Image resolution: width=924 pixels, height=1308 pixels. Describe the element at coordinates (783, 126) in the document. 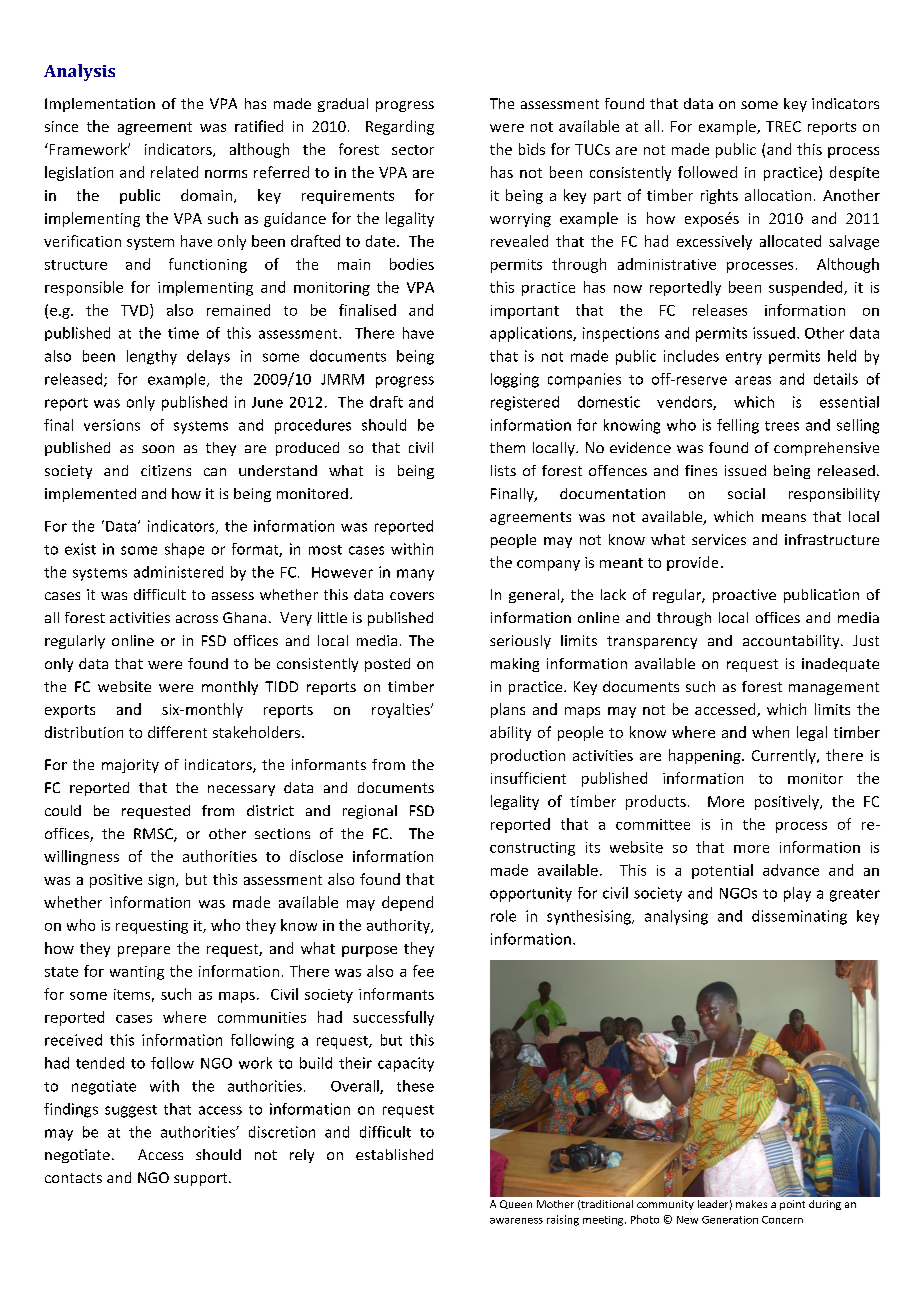

I see `TREC` at that location.
